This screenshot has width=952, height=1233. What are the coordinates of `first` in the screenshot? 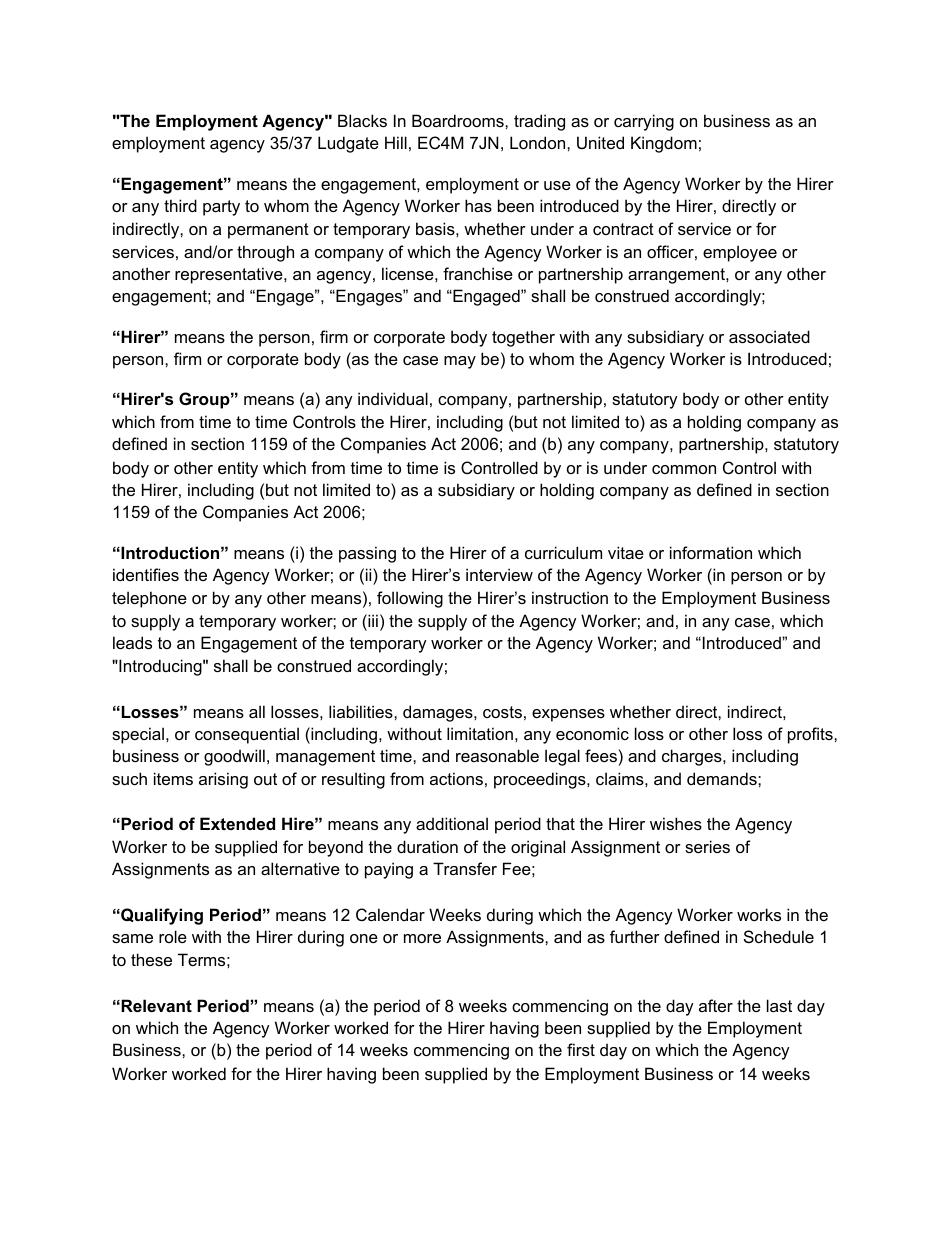 It's located at (581, 1049).
